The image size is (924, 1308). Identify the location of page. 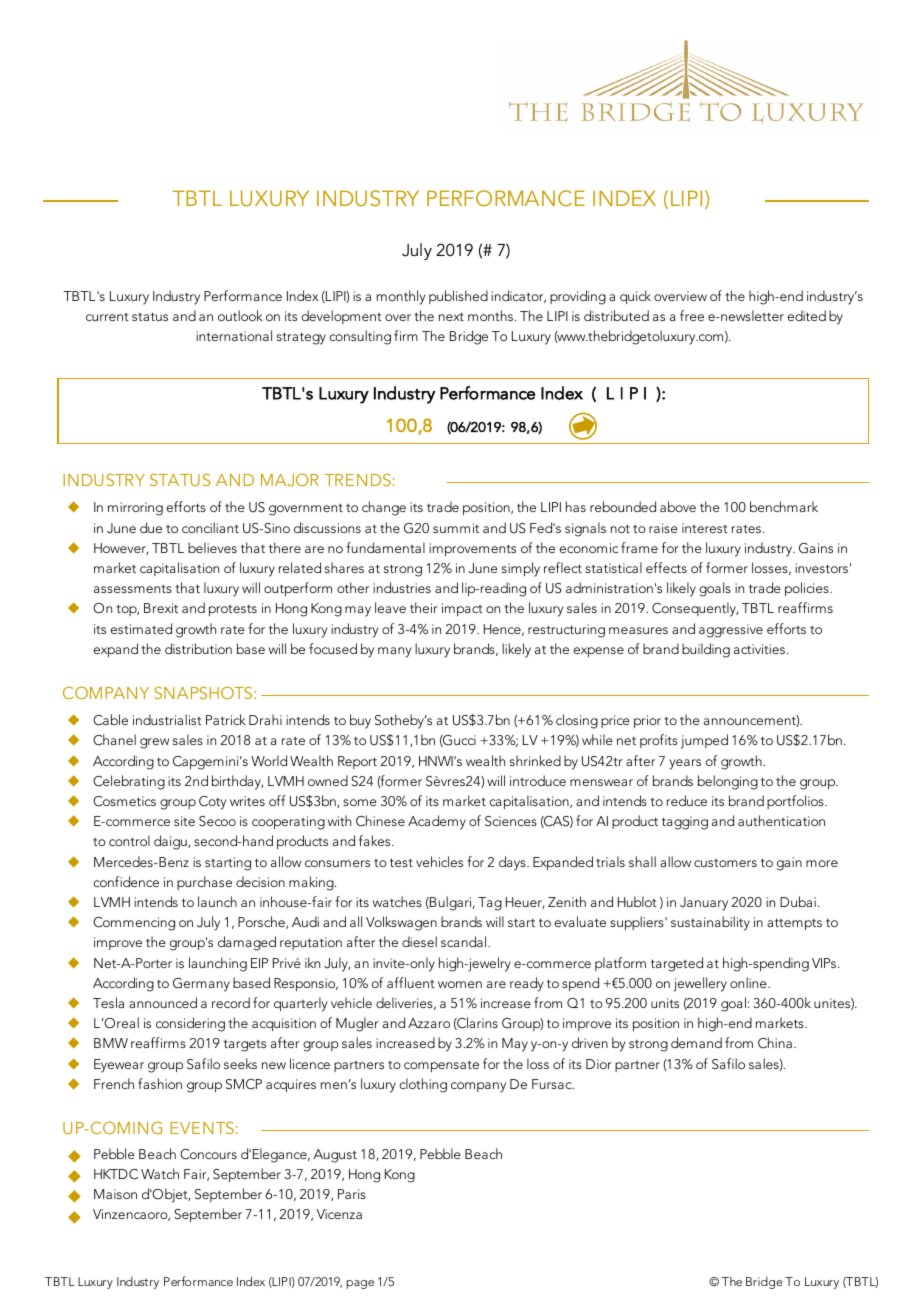
(360, 1284).
